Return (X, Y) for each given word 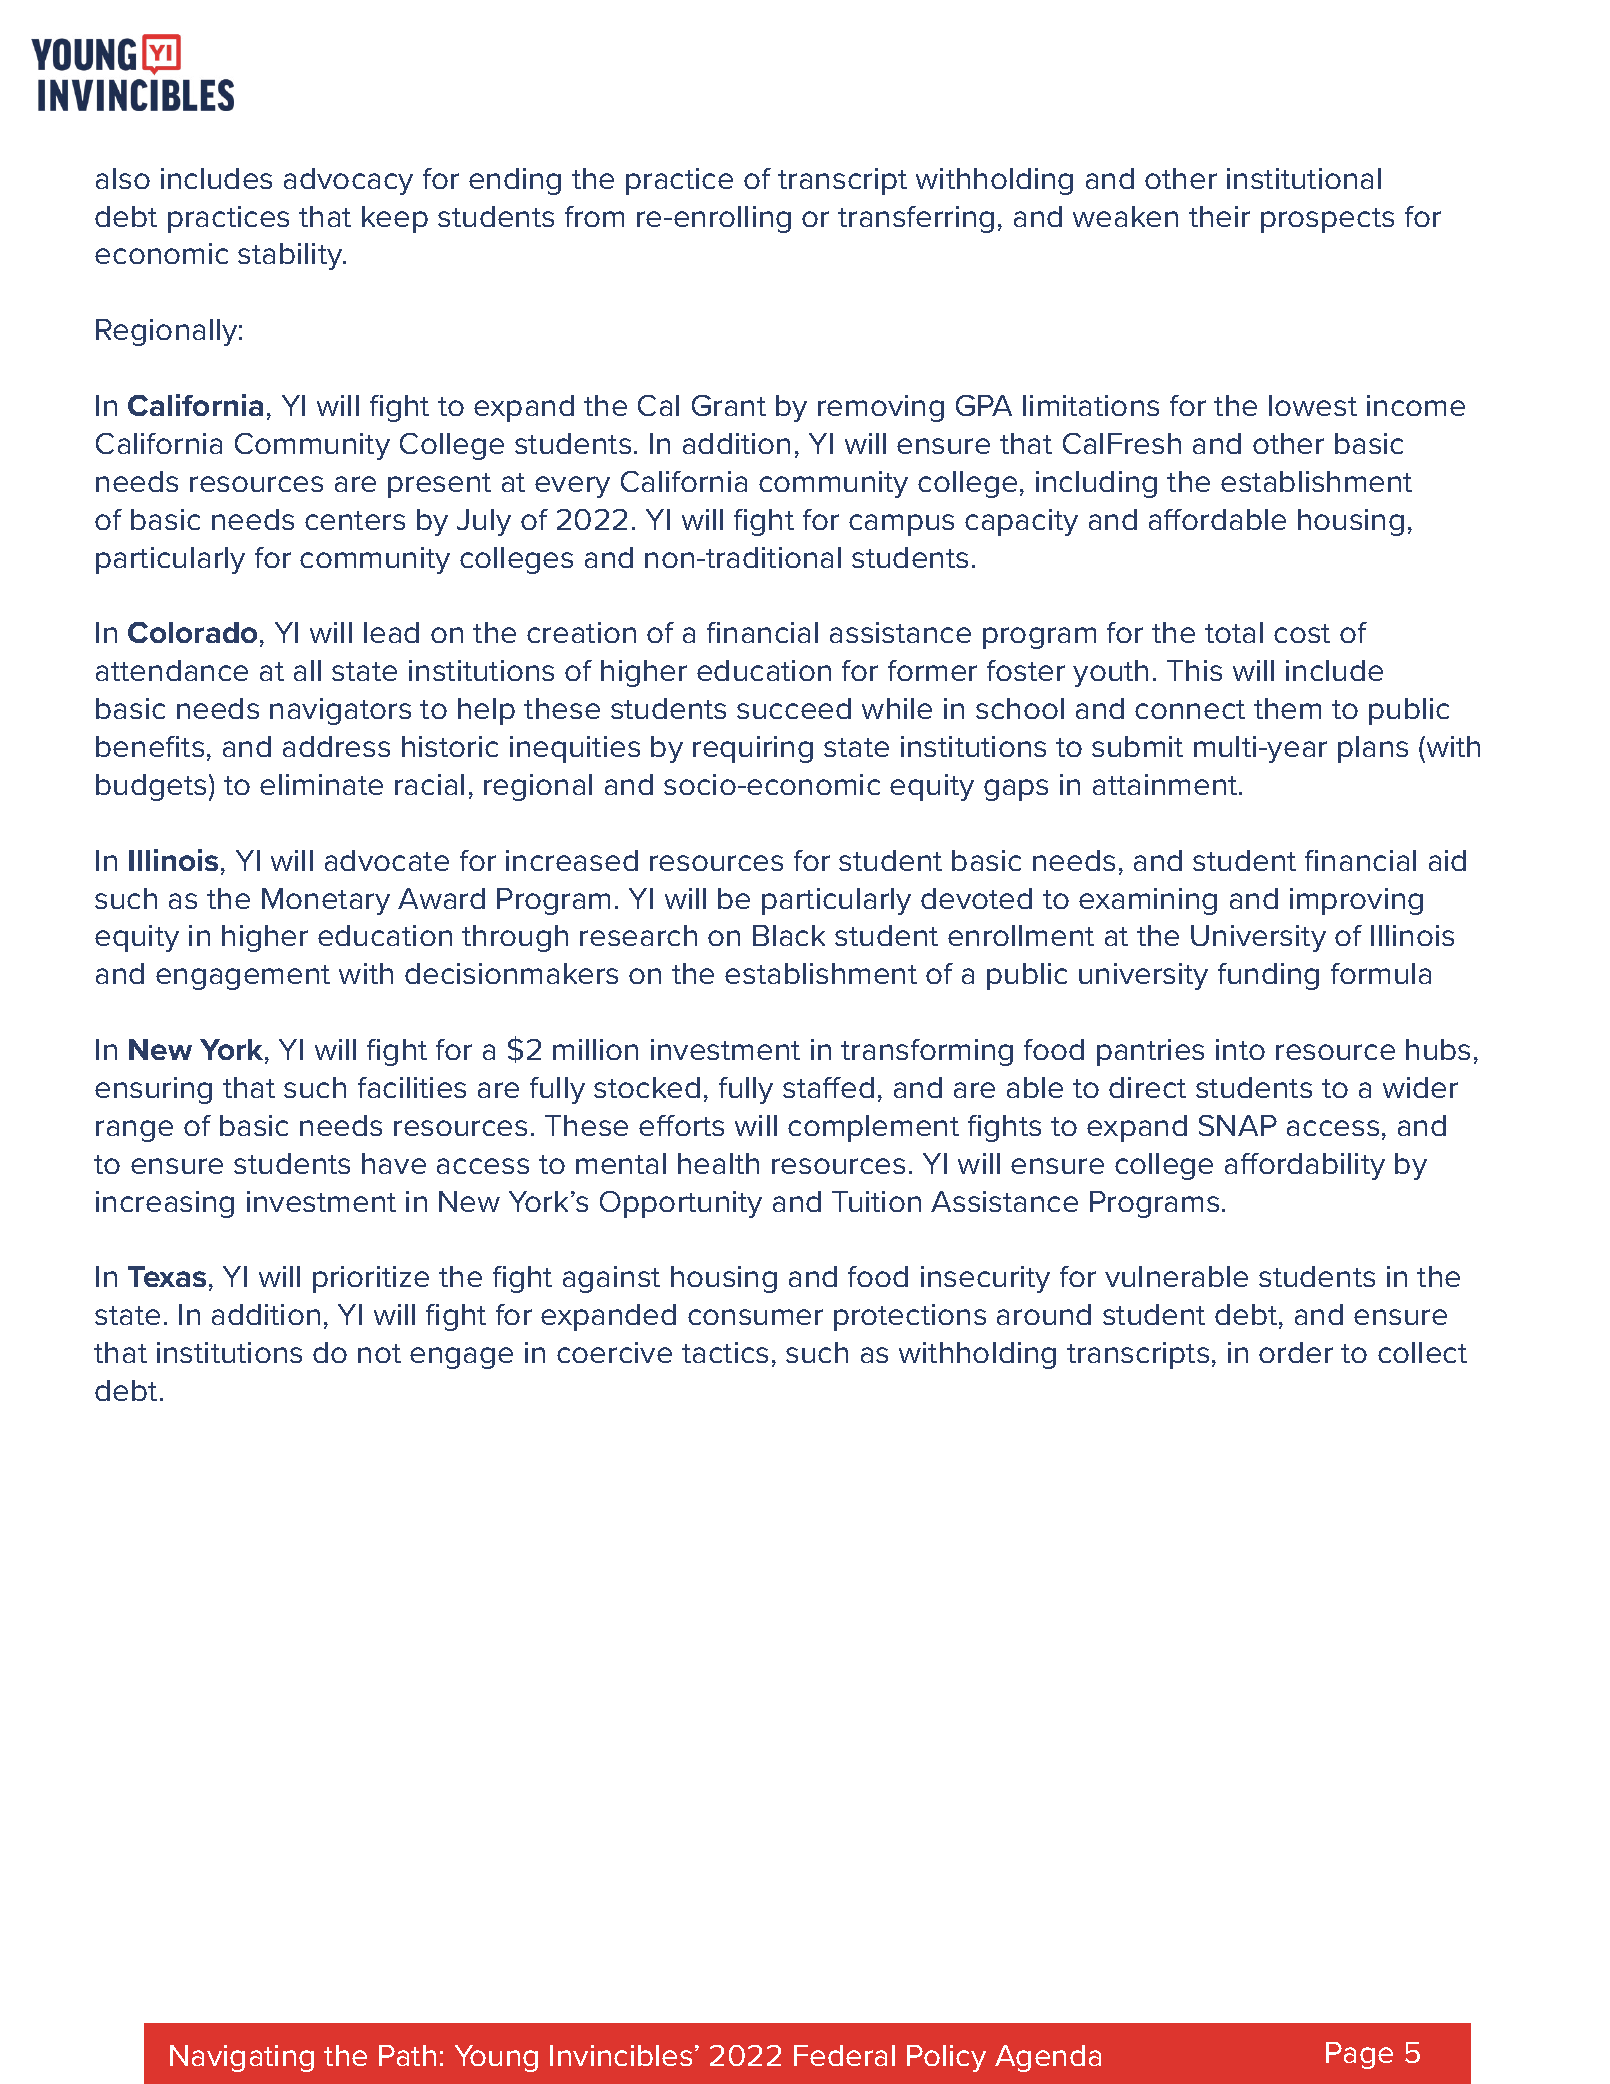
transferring (916, 219)
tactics (725, 1352)
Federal (844, 2055)
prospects (1327, 220)
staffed (828, 1087)
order (1296, 1352)
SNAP (1238, 1125)
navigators (340, 711)
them (1287, 708)
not (379, 1353)
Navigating (242, 2058)
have (394, 1163)
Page (1359, 2055)
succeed (794, 708)
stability (291, 256)
